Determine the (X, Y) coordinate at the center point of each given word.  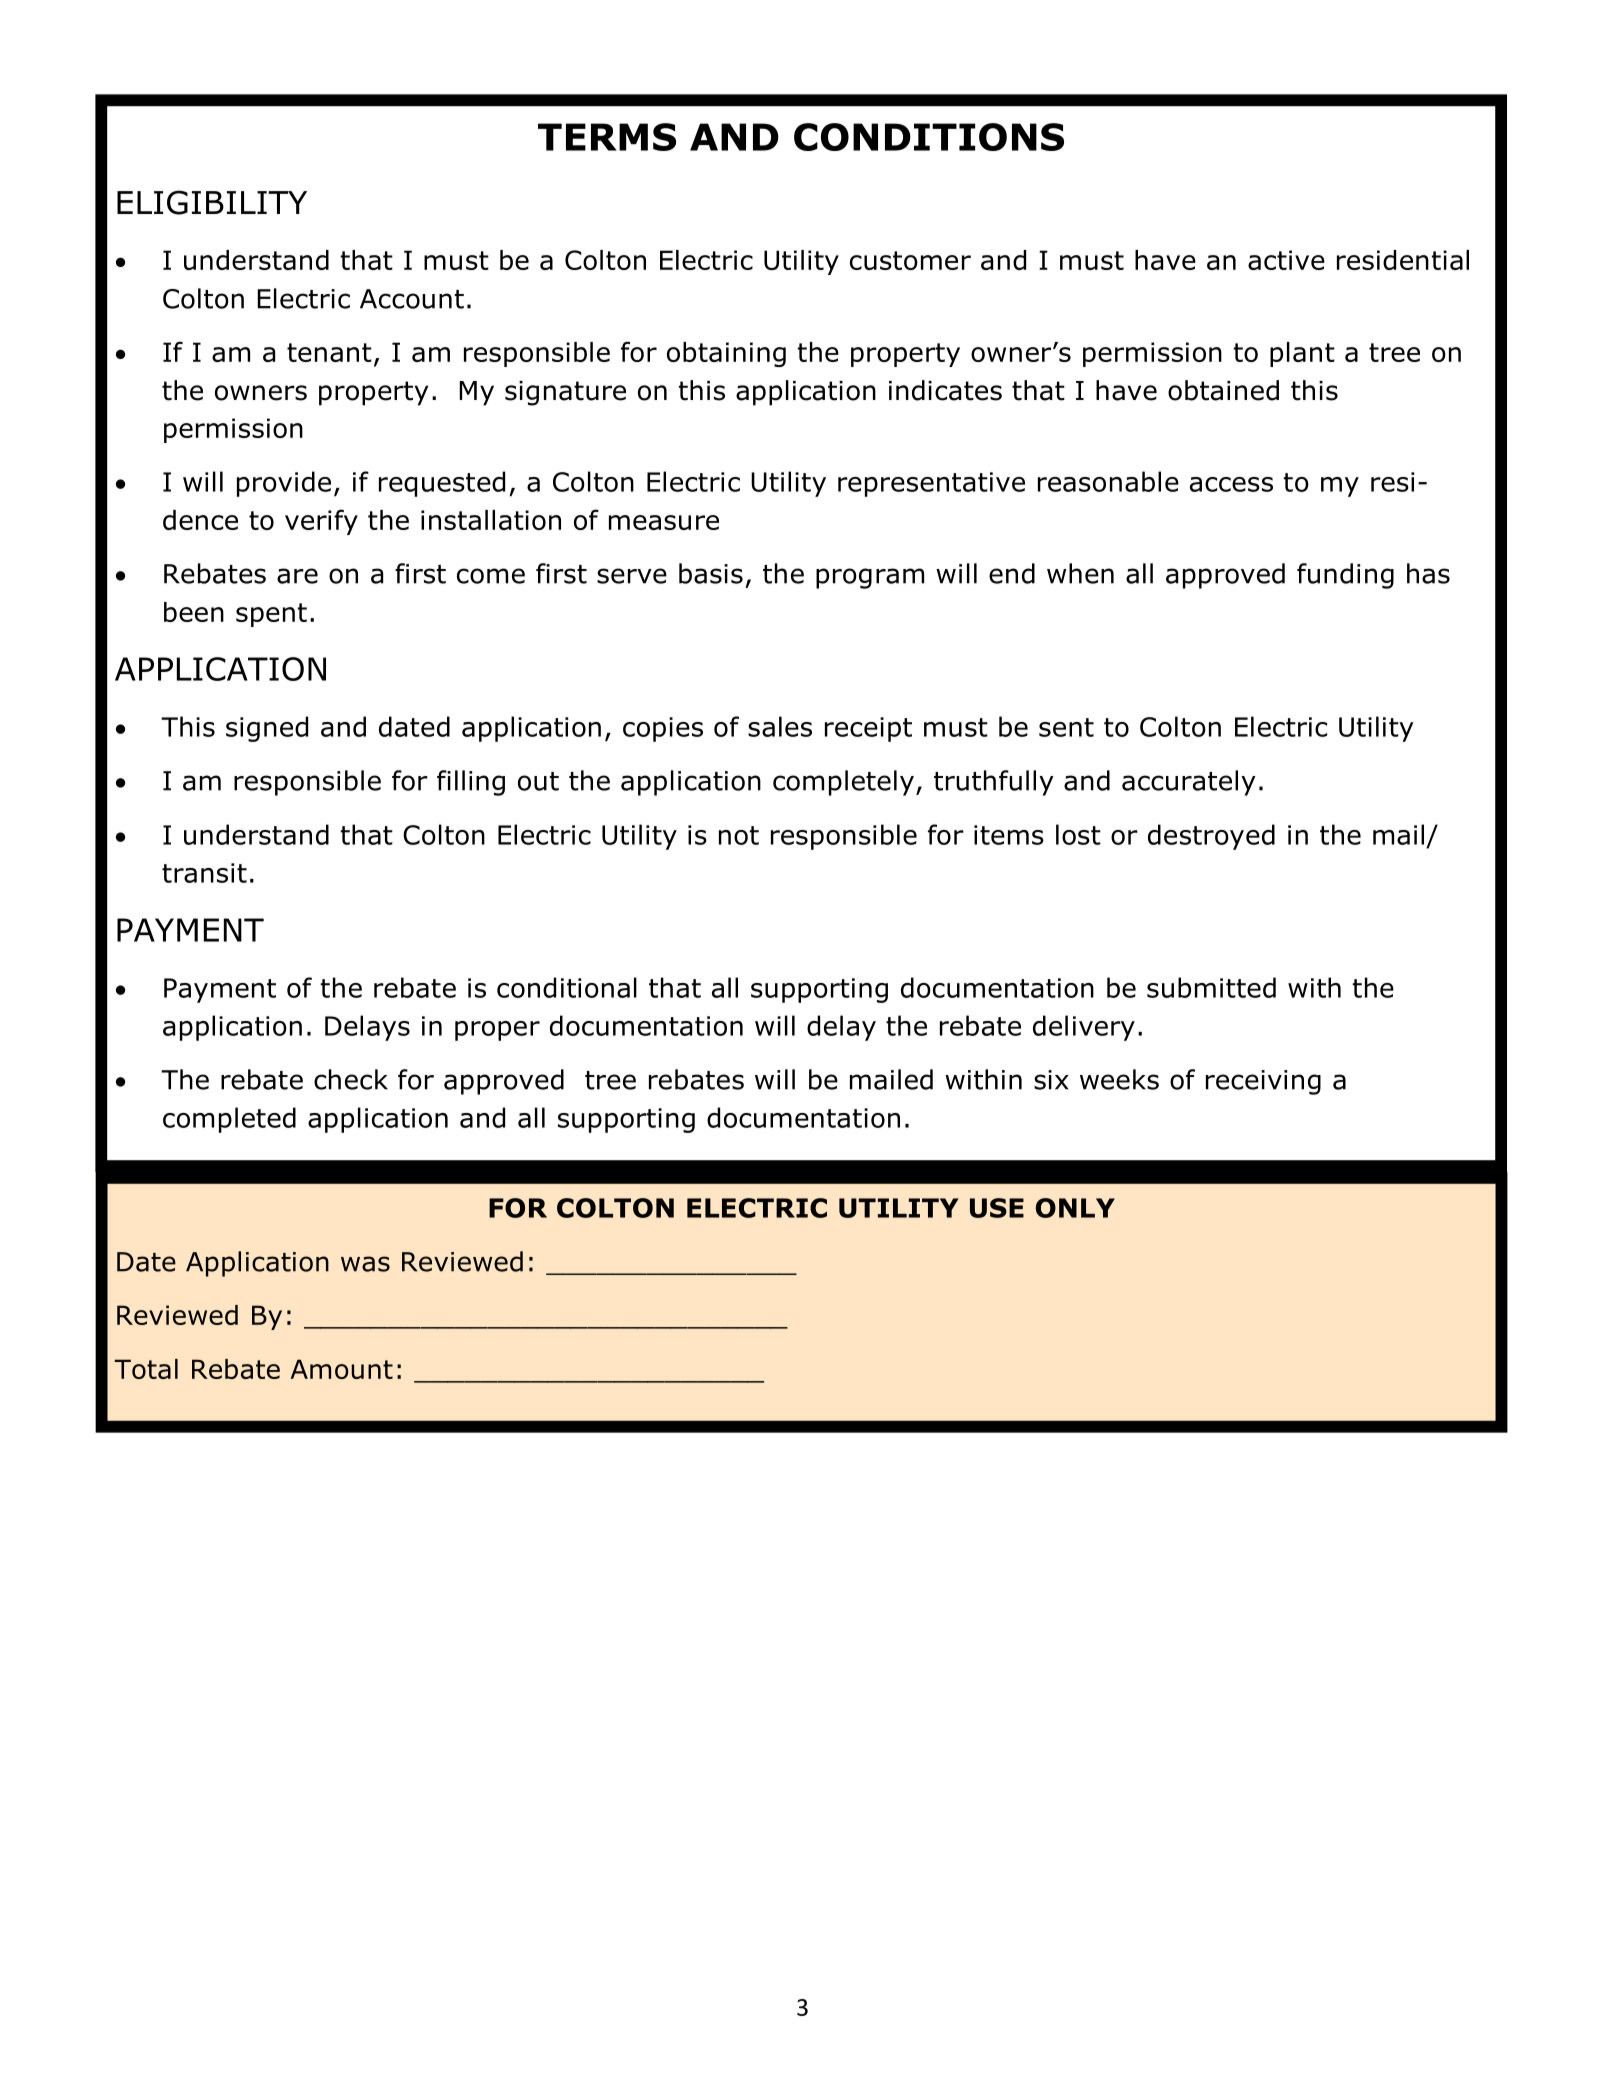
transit (204, 873)
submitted (1211, 987)
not (739, 835)
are (297, 576)
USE (997, 1208)
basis (711, 573)
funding (1345, 576)
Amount (341, 1369)
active (1286, 260)
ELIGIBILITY (212, 202)
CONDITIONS (929, 137)
